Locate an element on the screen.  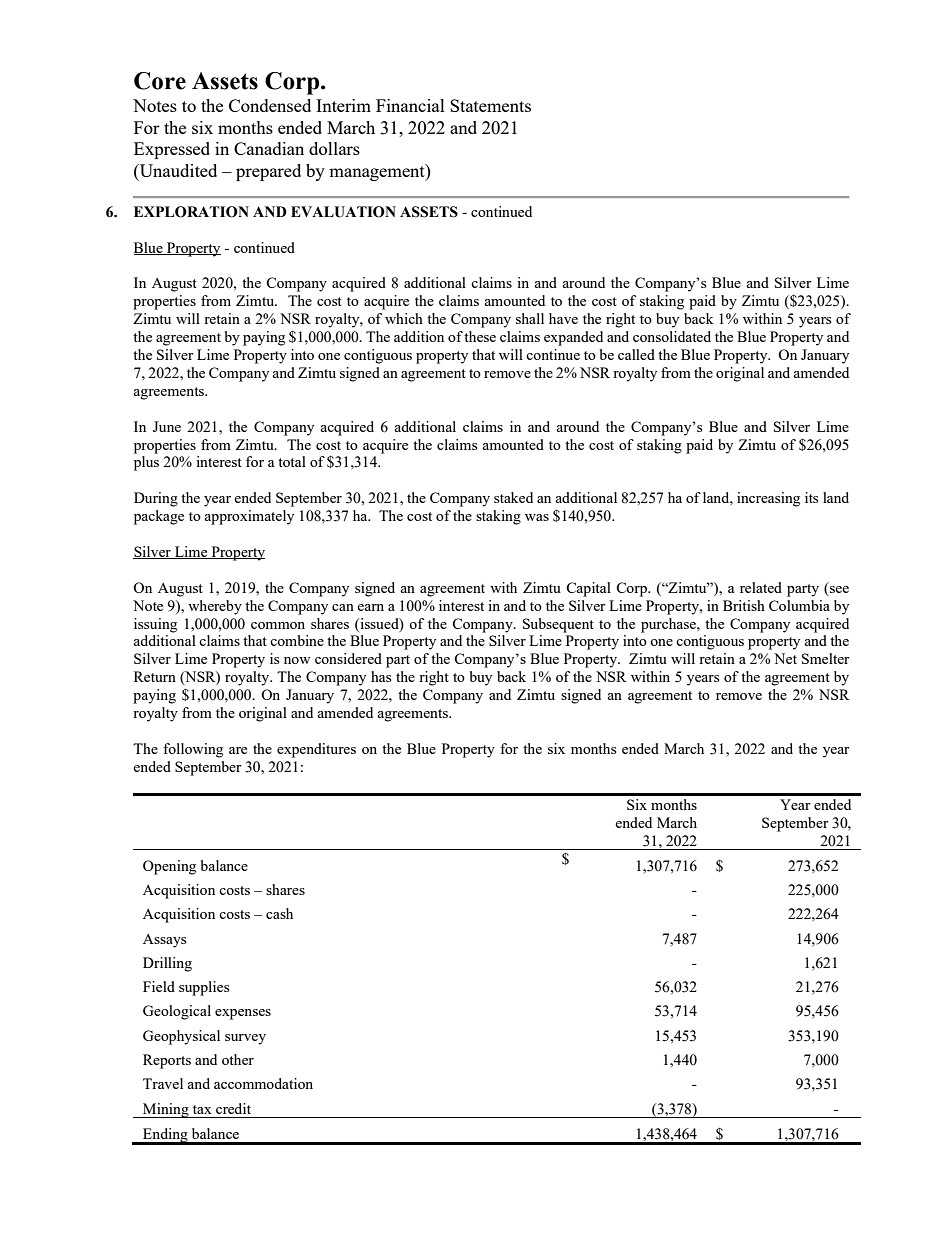
expenditures is located at coordinates (316, 750).
